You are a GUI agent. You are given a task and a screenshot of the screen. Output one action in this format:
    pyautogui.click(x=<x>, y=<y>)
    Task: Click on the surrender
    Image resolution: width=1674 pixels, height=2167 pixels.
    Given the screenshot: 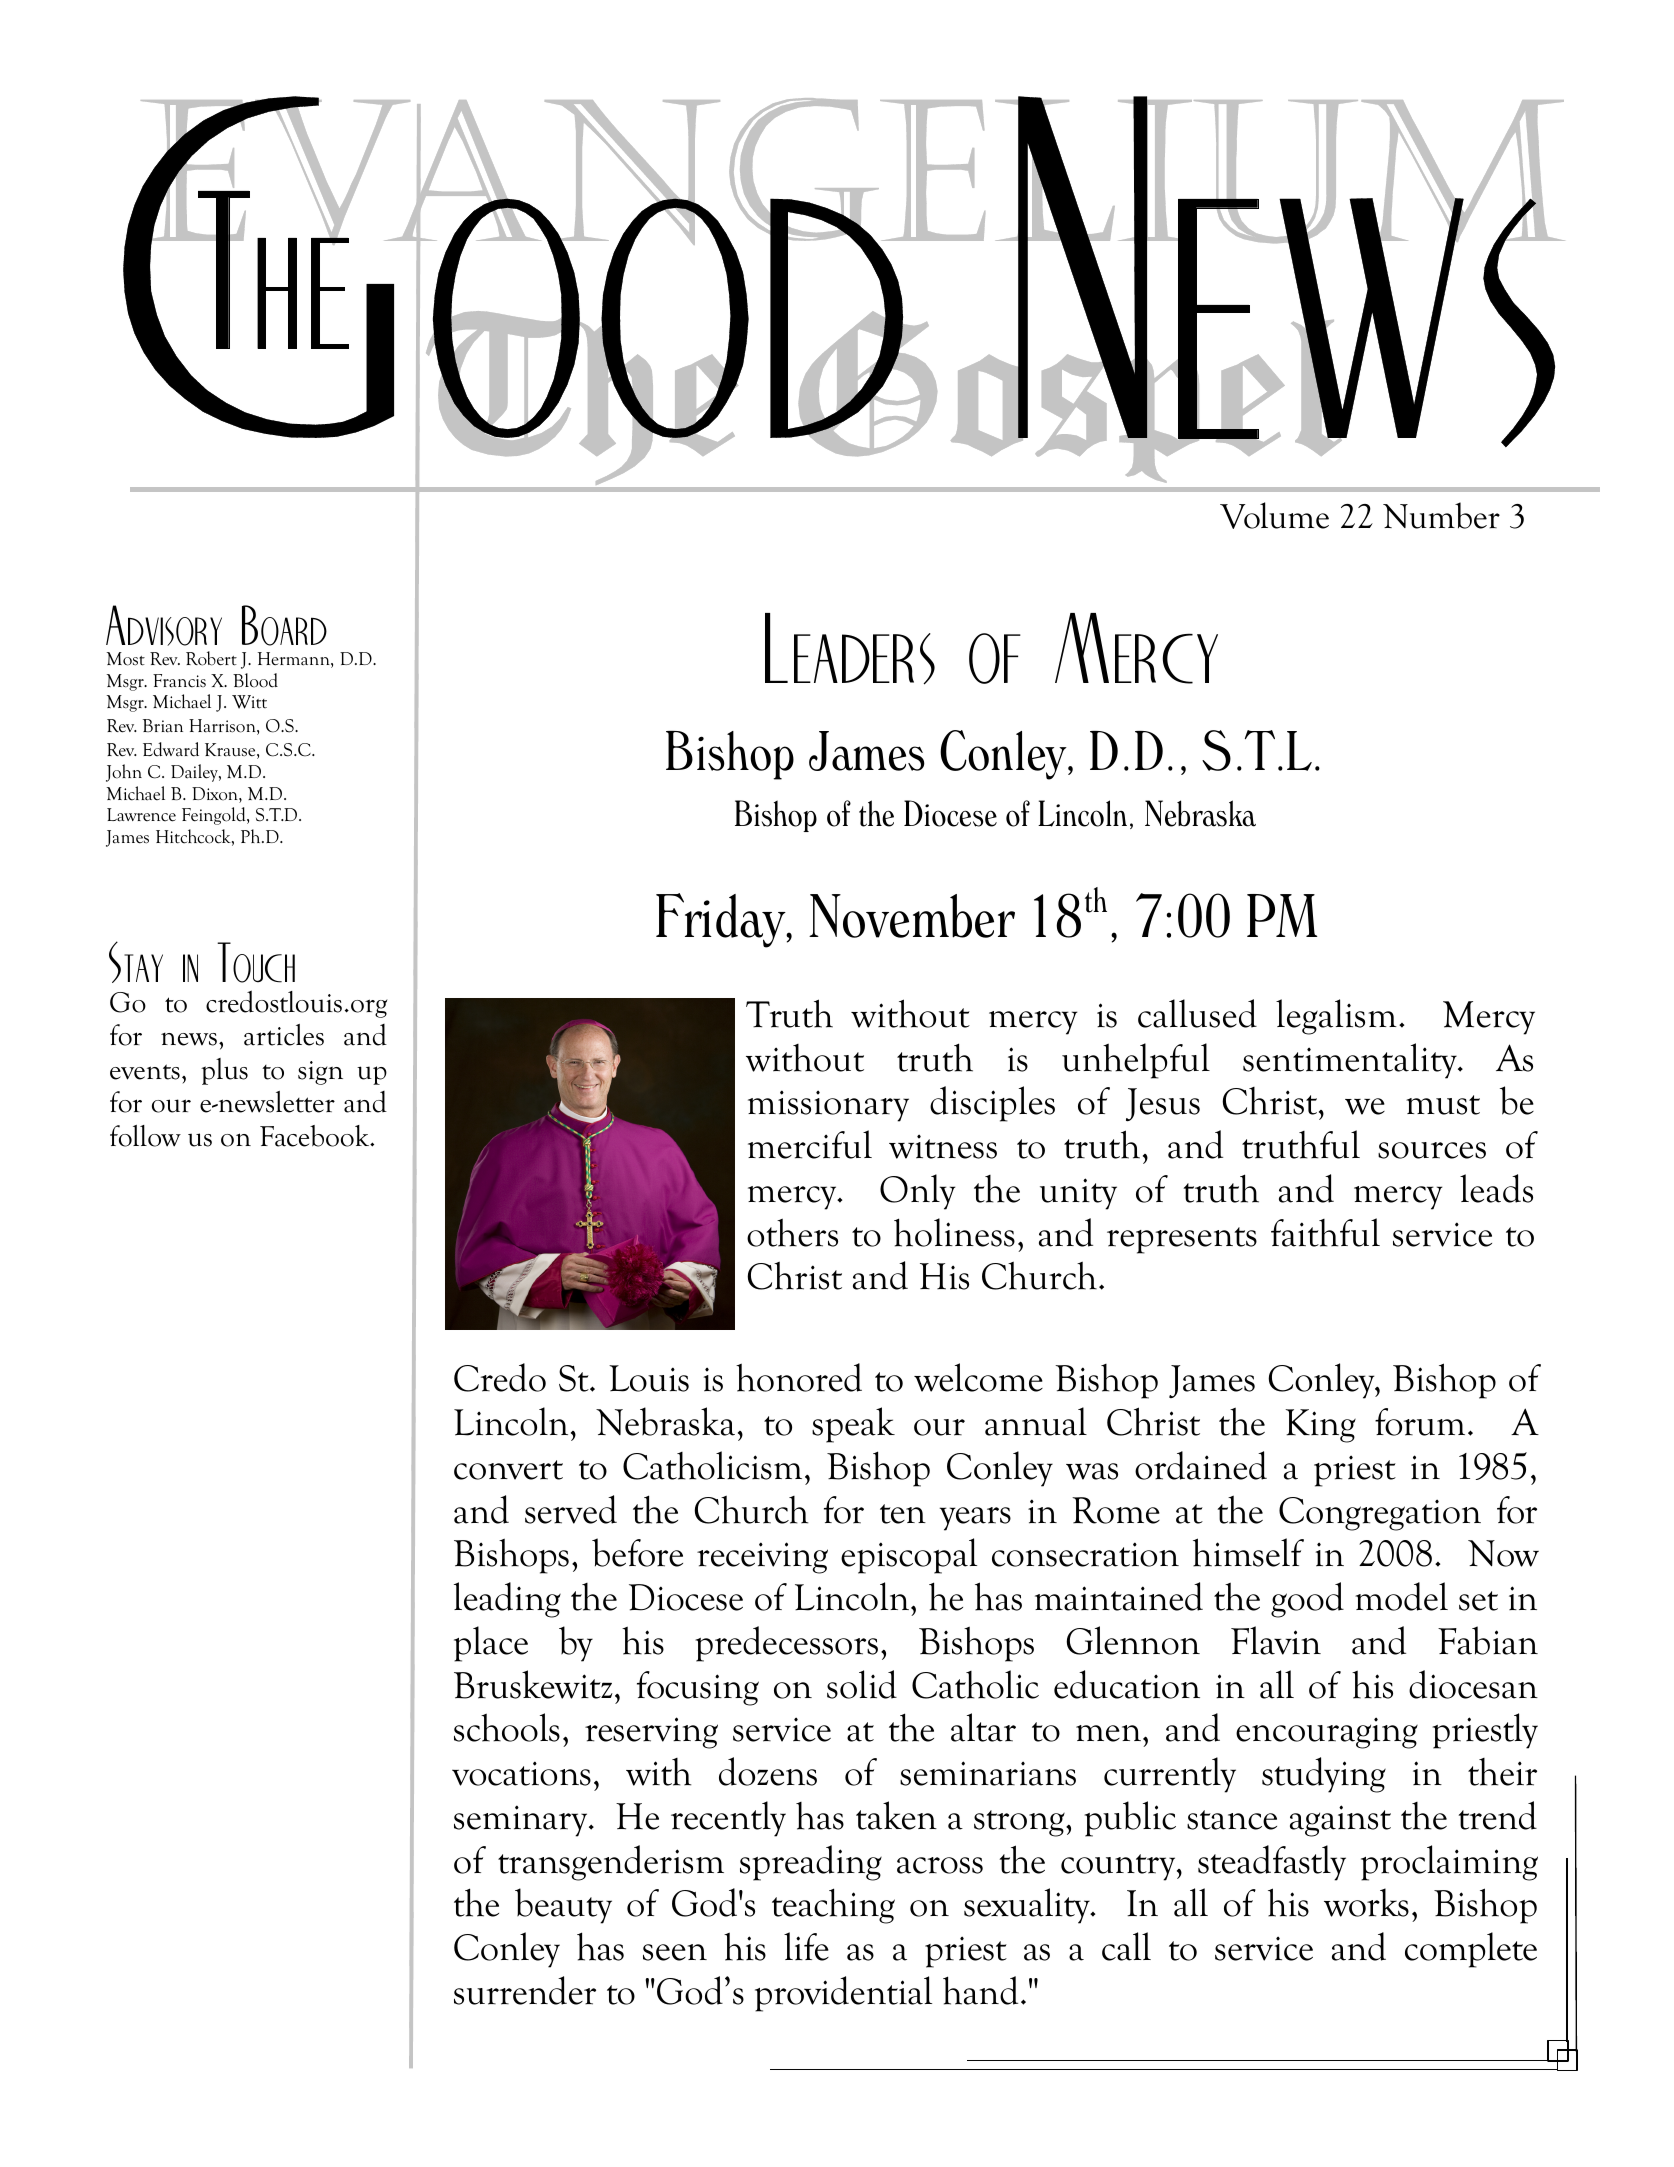 What is the action you would take?
    pyautogui.click(x=525, y=1990)
